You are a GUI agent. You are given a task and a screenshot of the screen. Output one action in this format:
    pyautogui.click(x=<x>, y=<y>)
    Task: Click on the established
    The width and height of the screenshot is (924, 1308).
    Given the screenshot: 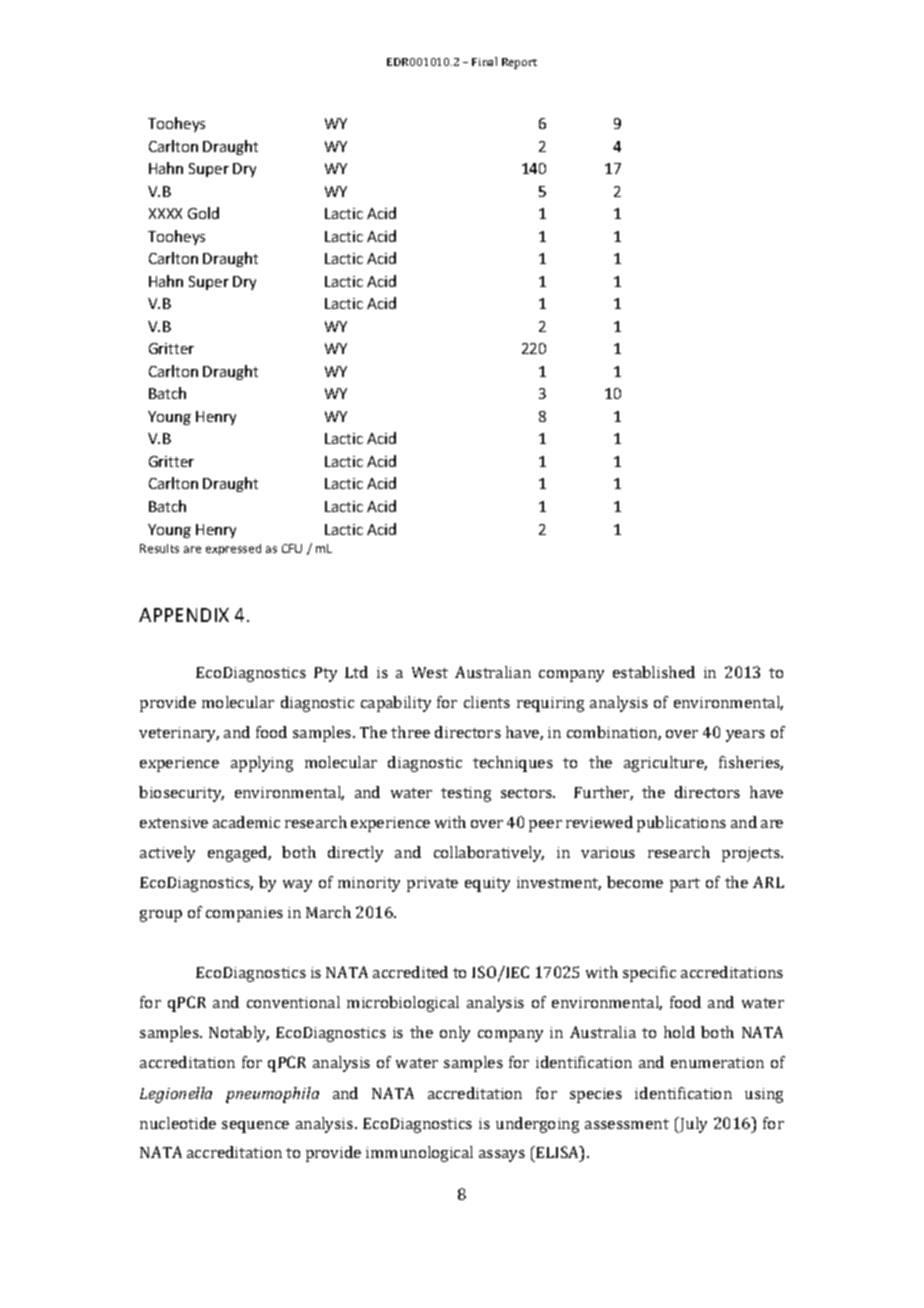 What is the action you would take?
    pyautogui.click(x=654, y=672)
